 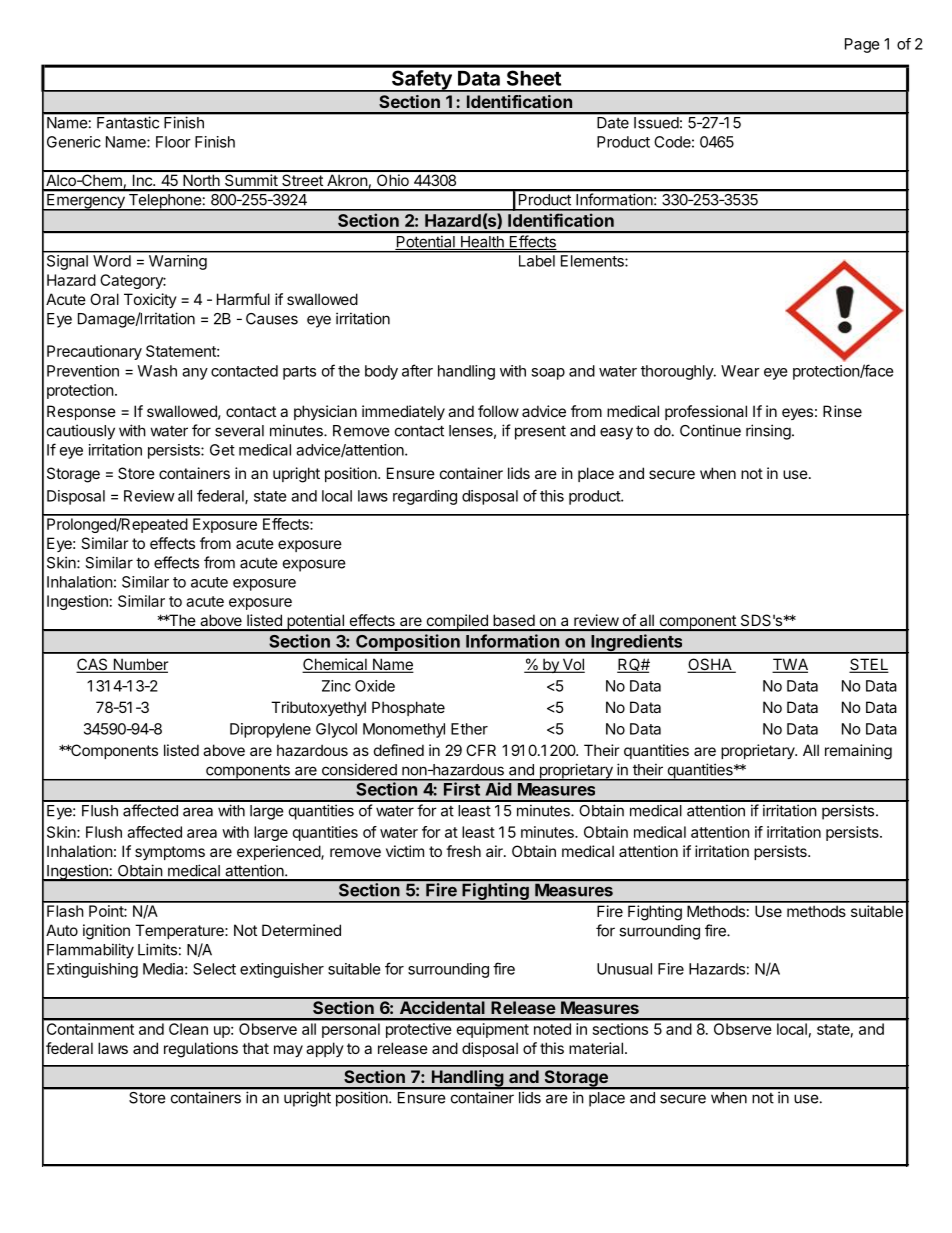 I want to click on Date, so click(x=613, y=123).
